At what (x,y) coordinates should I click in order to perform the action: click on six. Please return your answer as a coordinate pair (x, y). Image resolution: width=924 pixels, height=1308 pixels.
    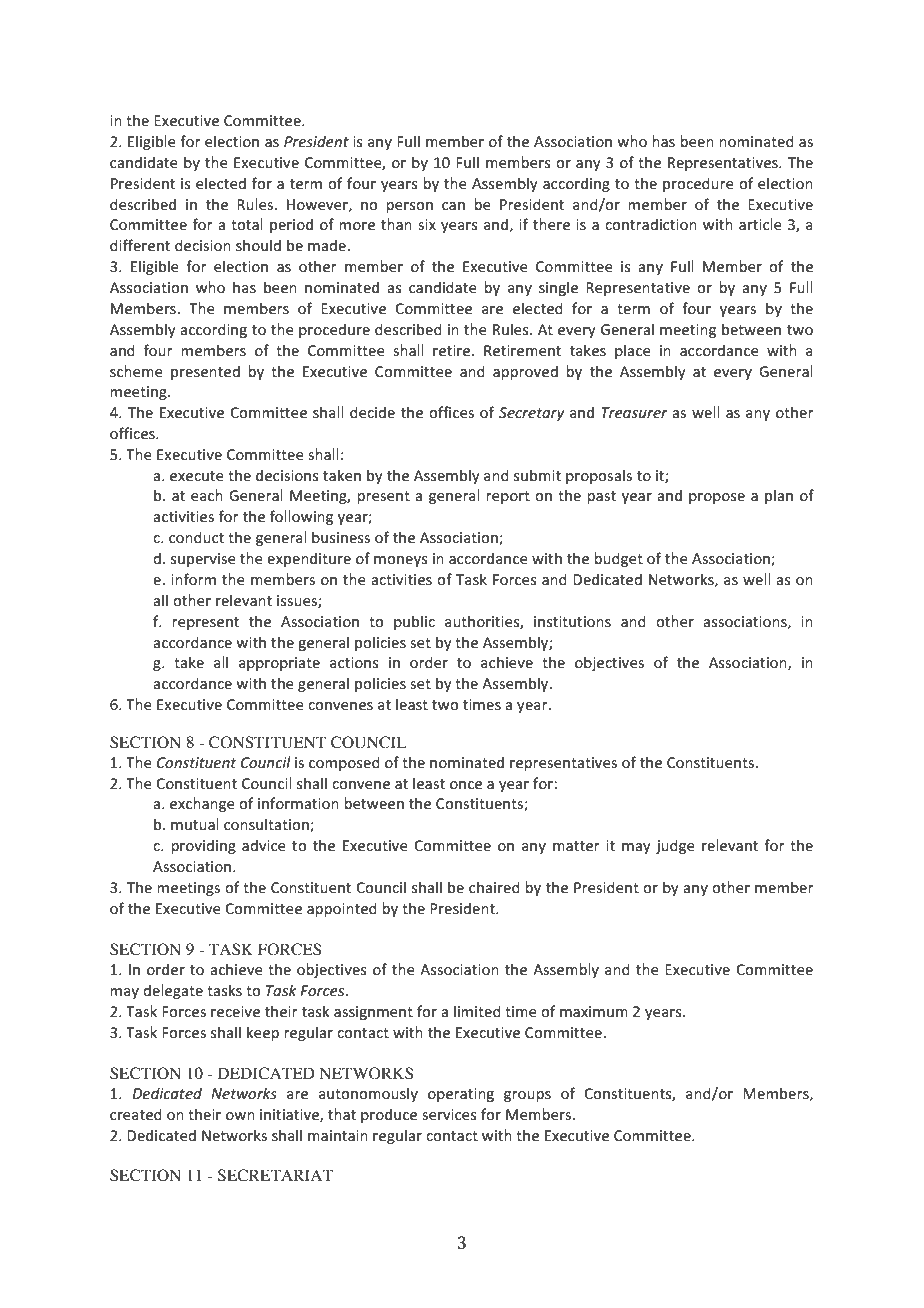
    Looking at the image, I should click on (427, 224).
